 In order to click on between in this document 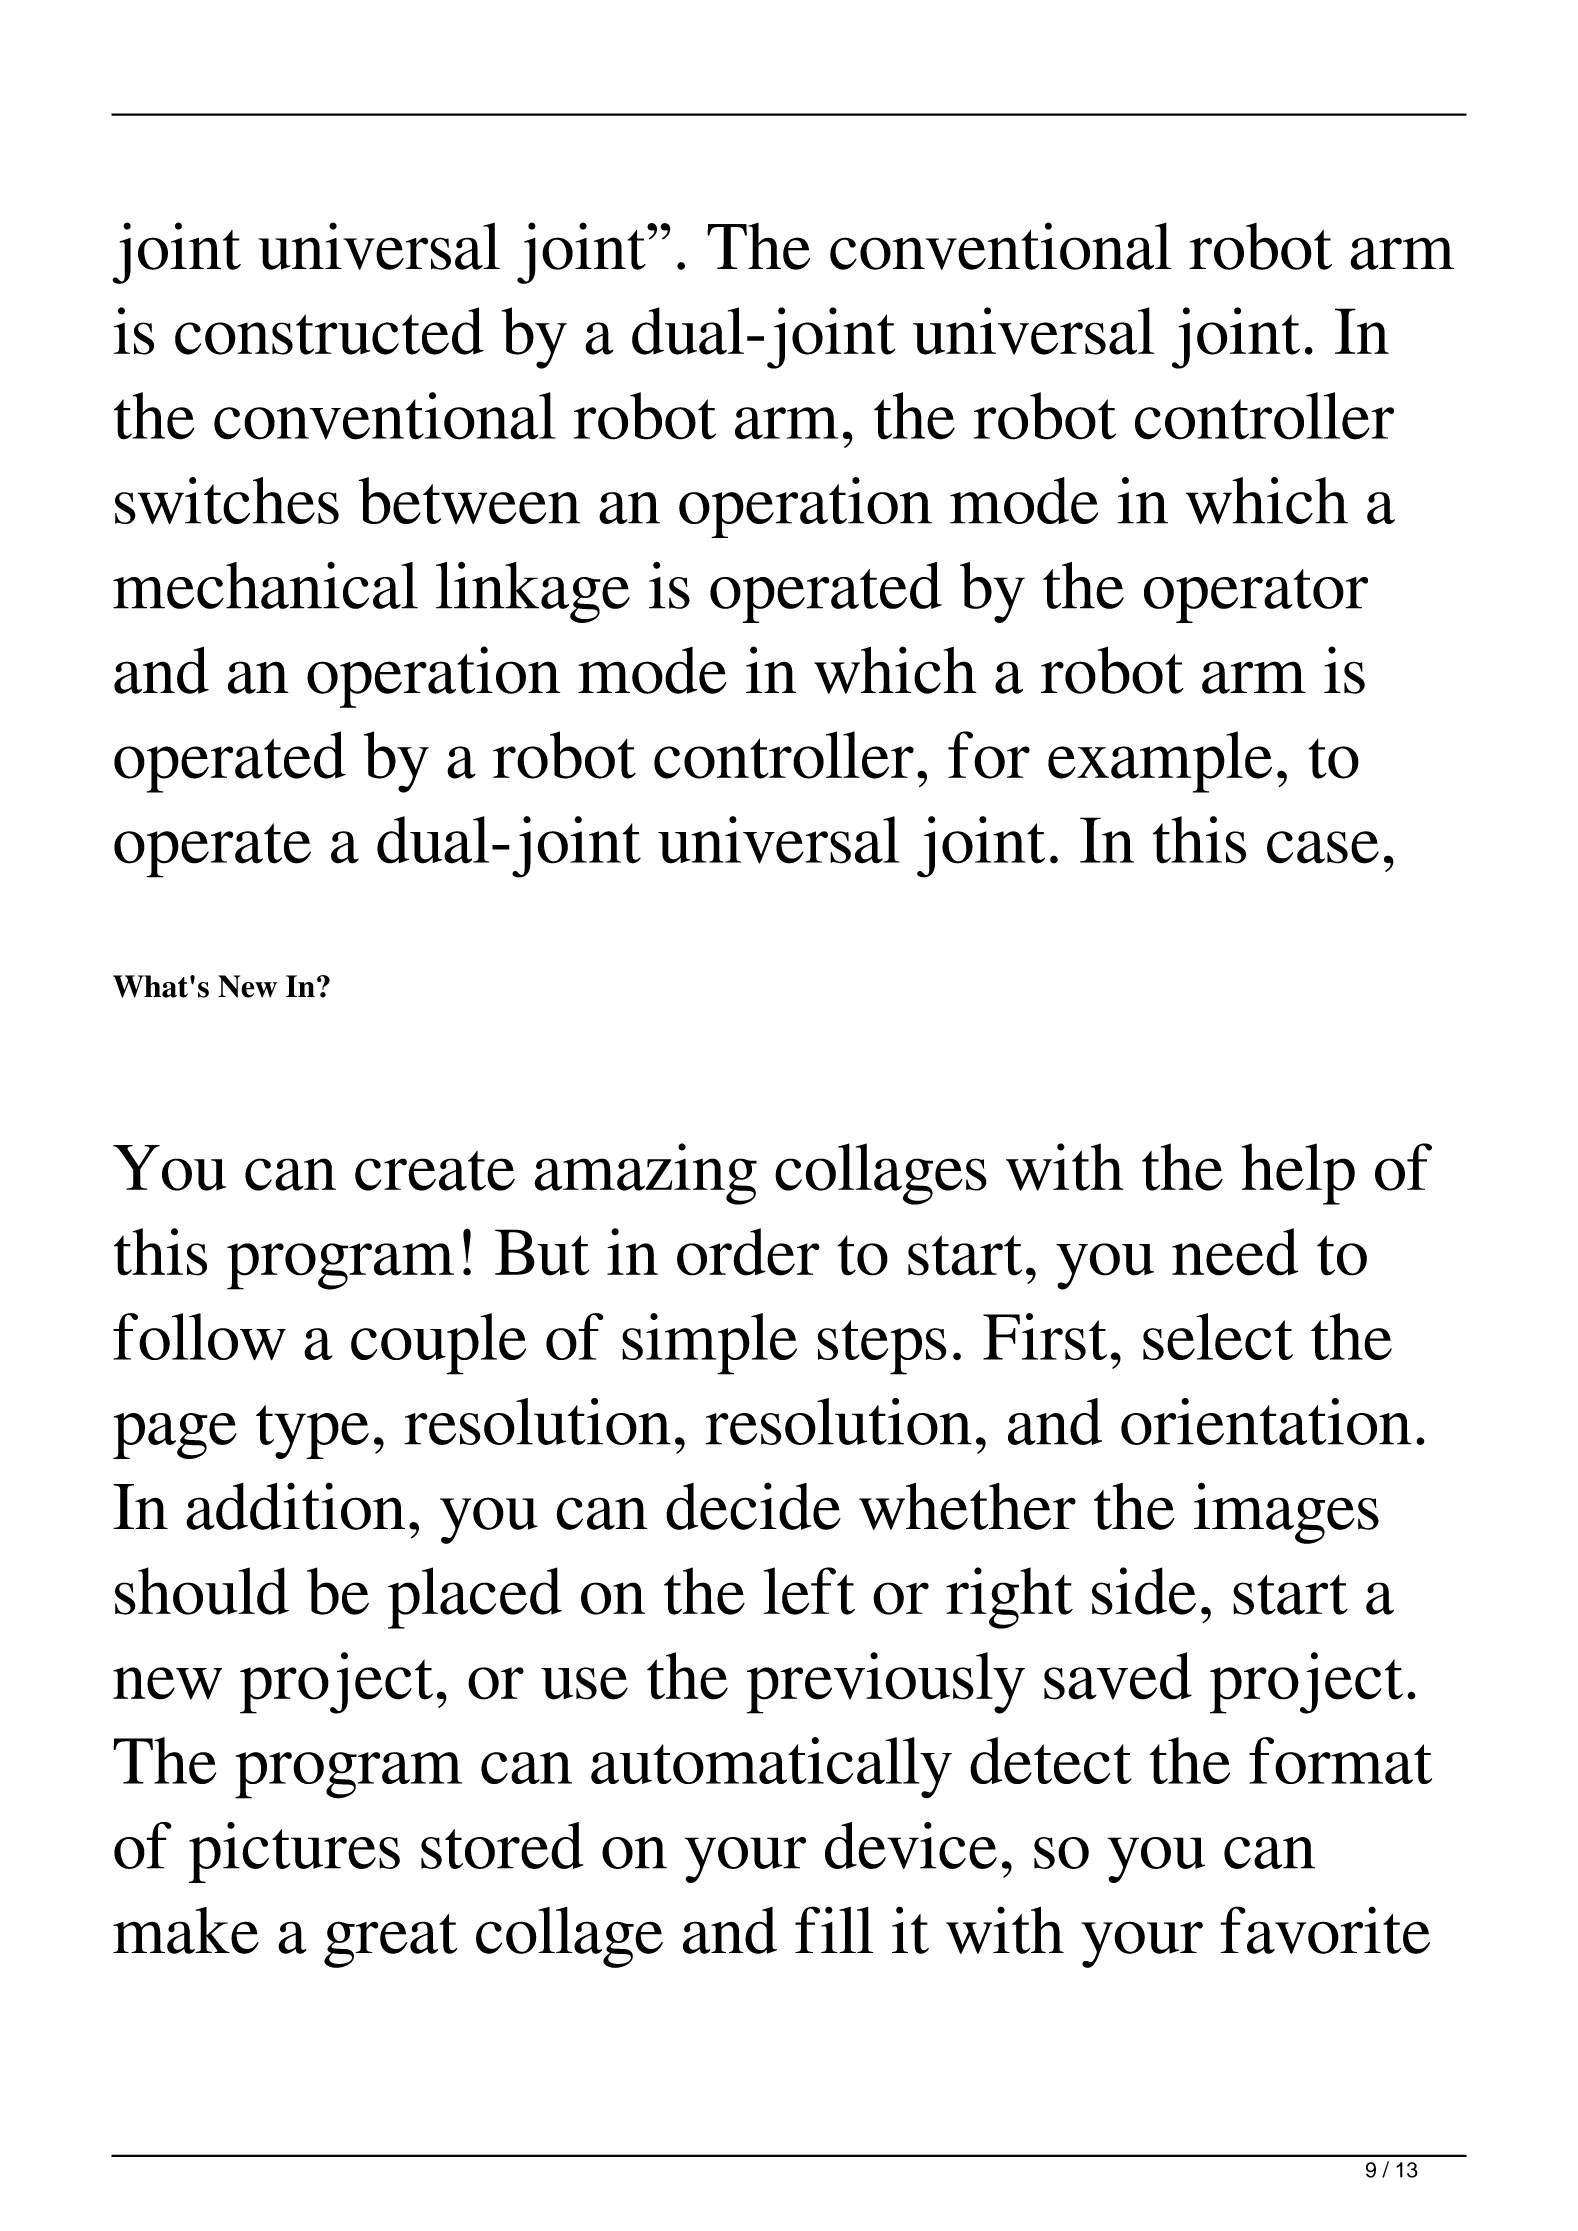, I will do `click(469, 500)`.
